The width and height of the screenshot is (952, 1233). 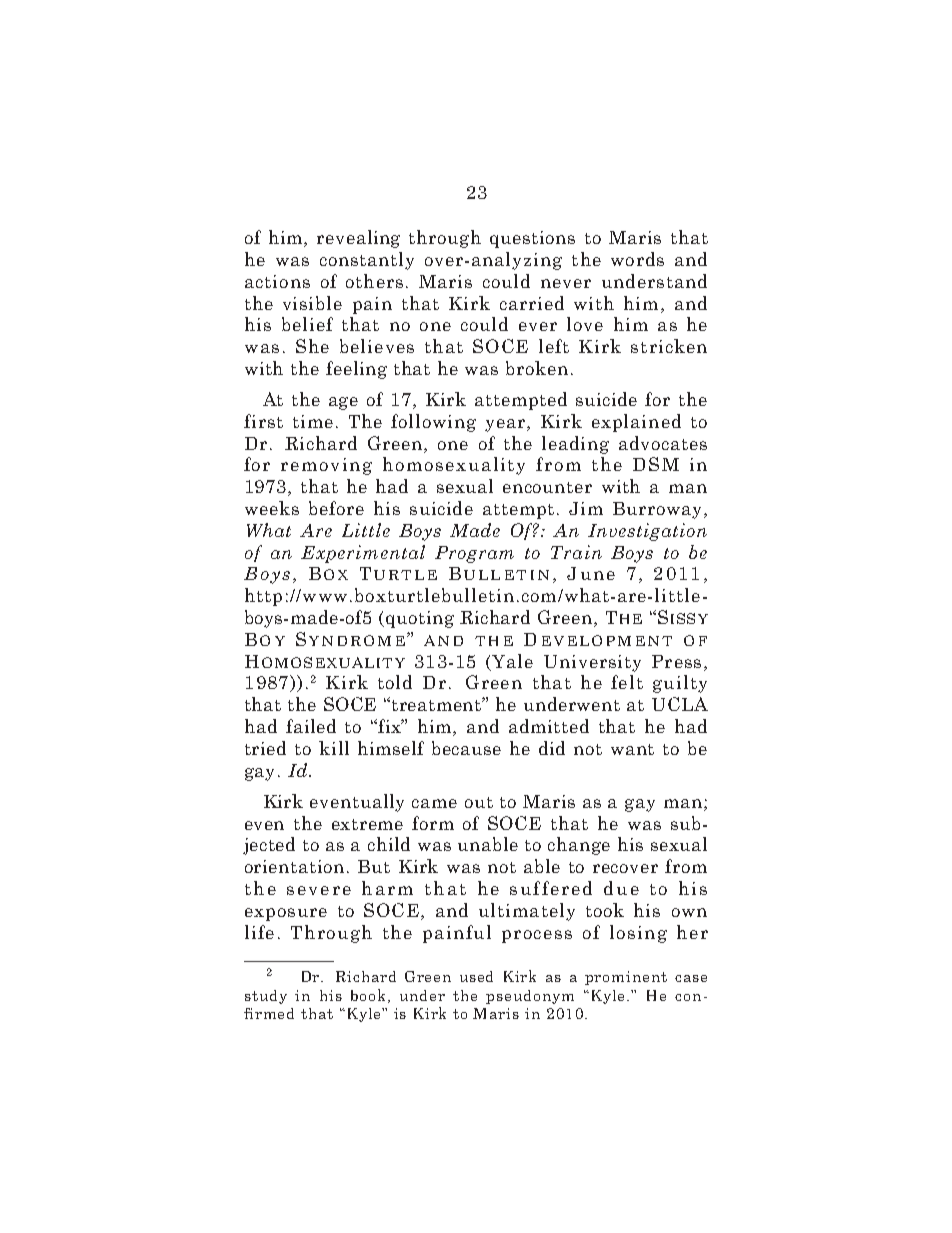 I want to click on questions, so click(x=532, y=239).
